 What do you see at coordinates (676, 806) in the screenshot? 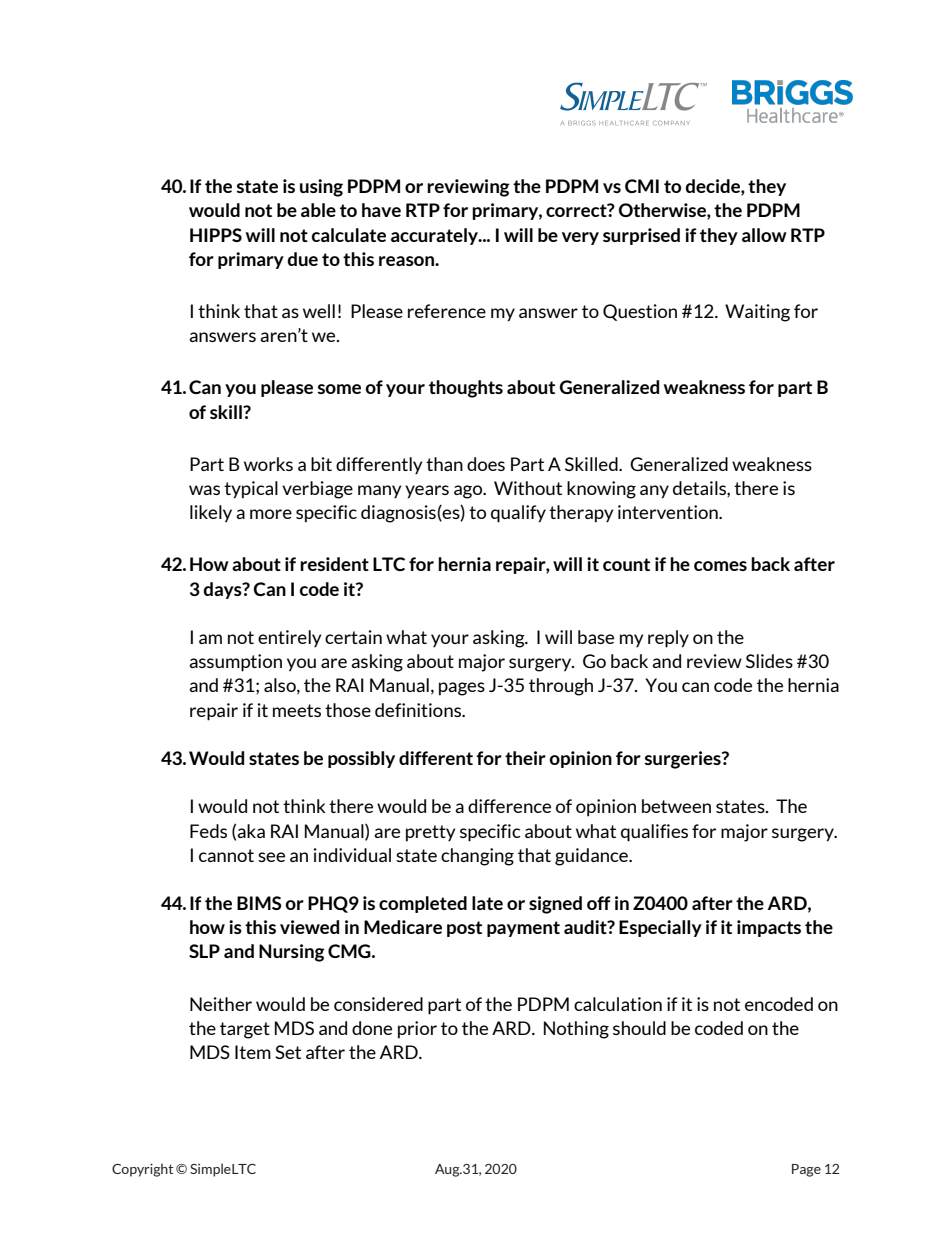
I see `between` at bounding box center [676, 806].
